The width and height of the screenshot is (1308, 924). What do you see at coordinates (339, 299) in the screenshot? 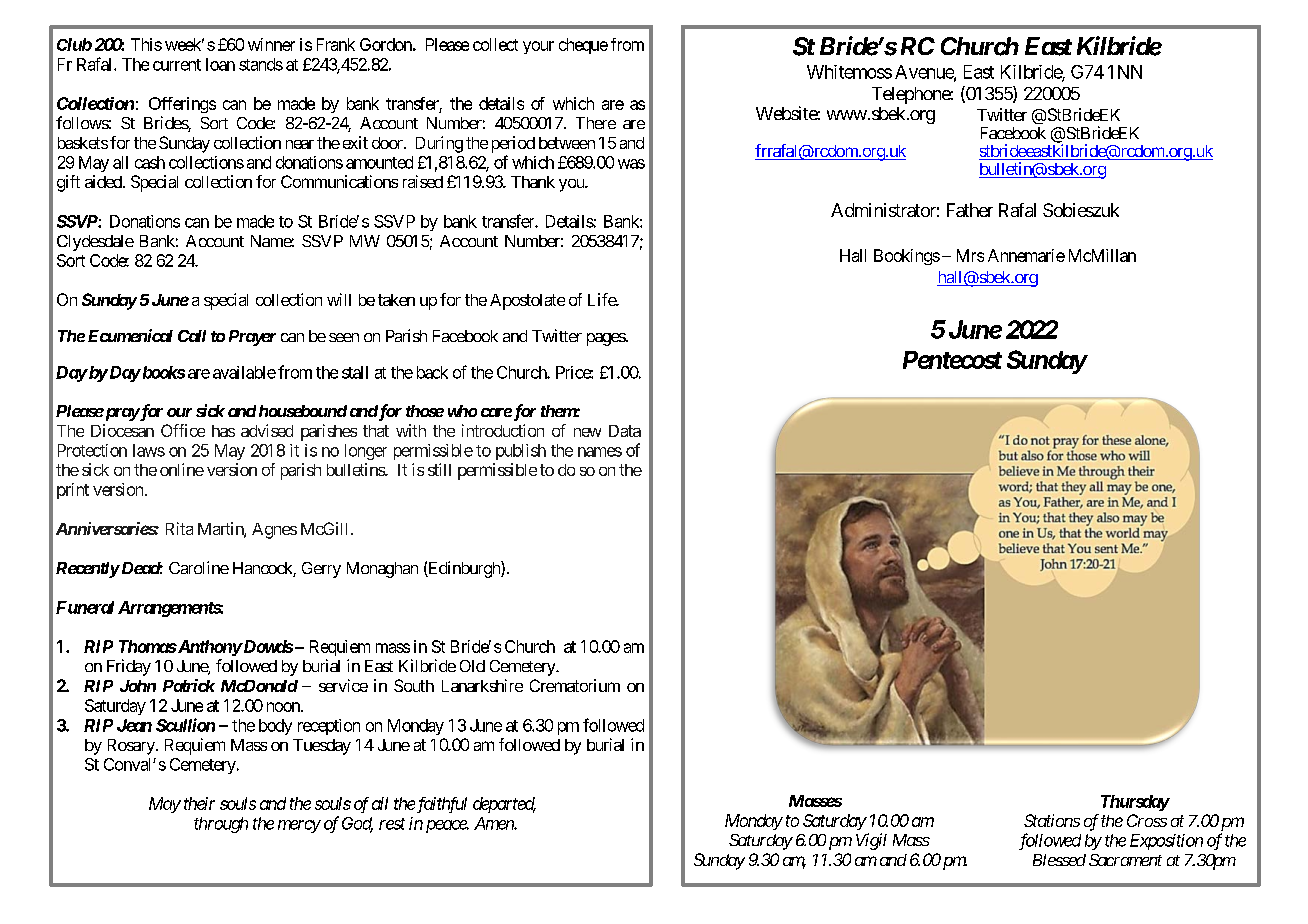
I see `will` at bounding box center [339, 299].
